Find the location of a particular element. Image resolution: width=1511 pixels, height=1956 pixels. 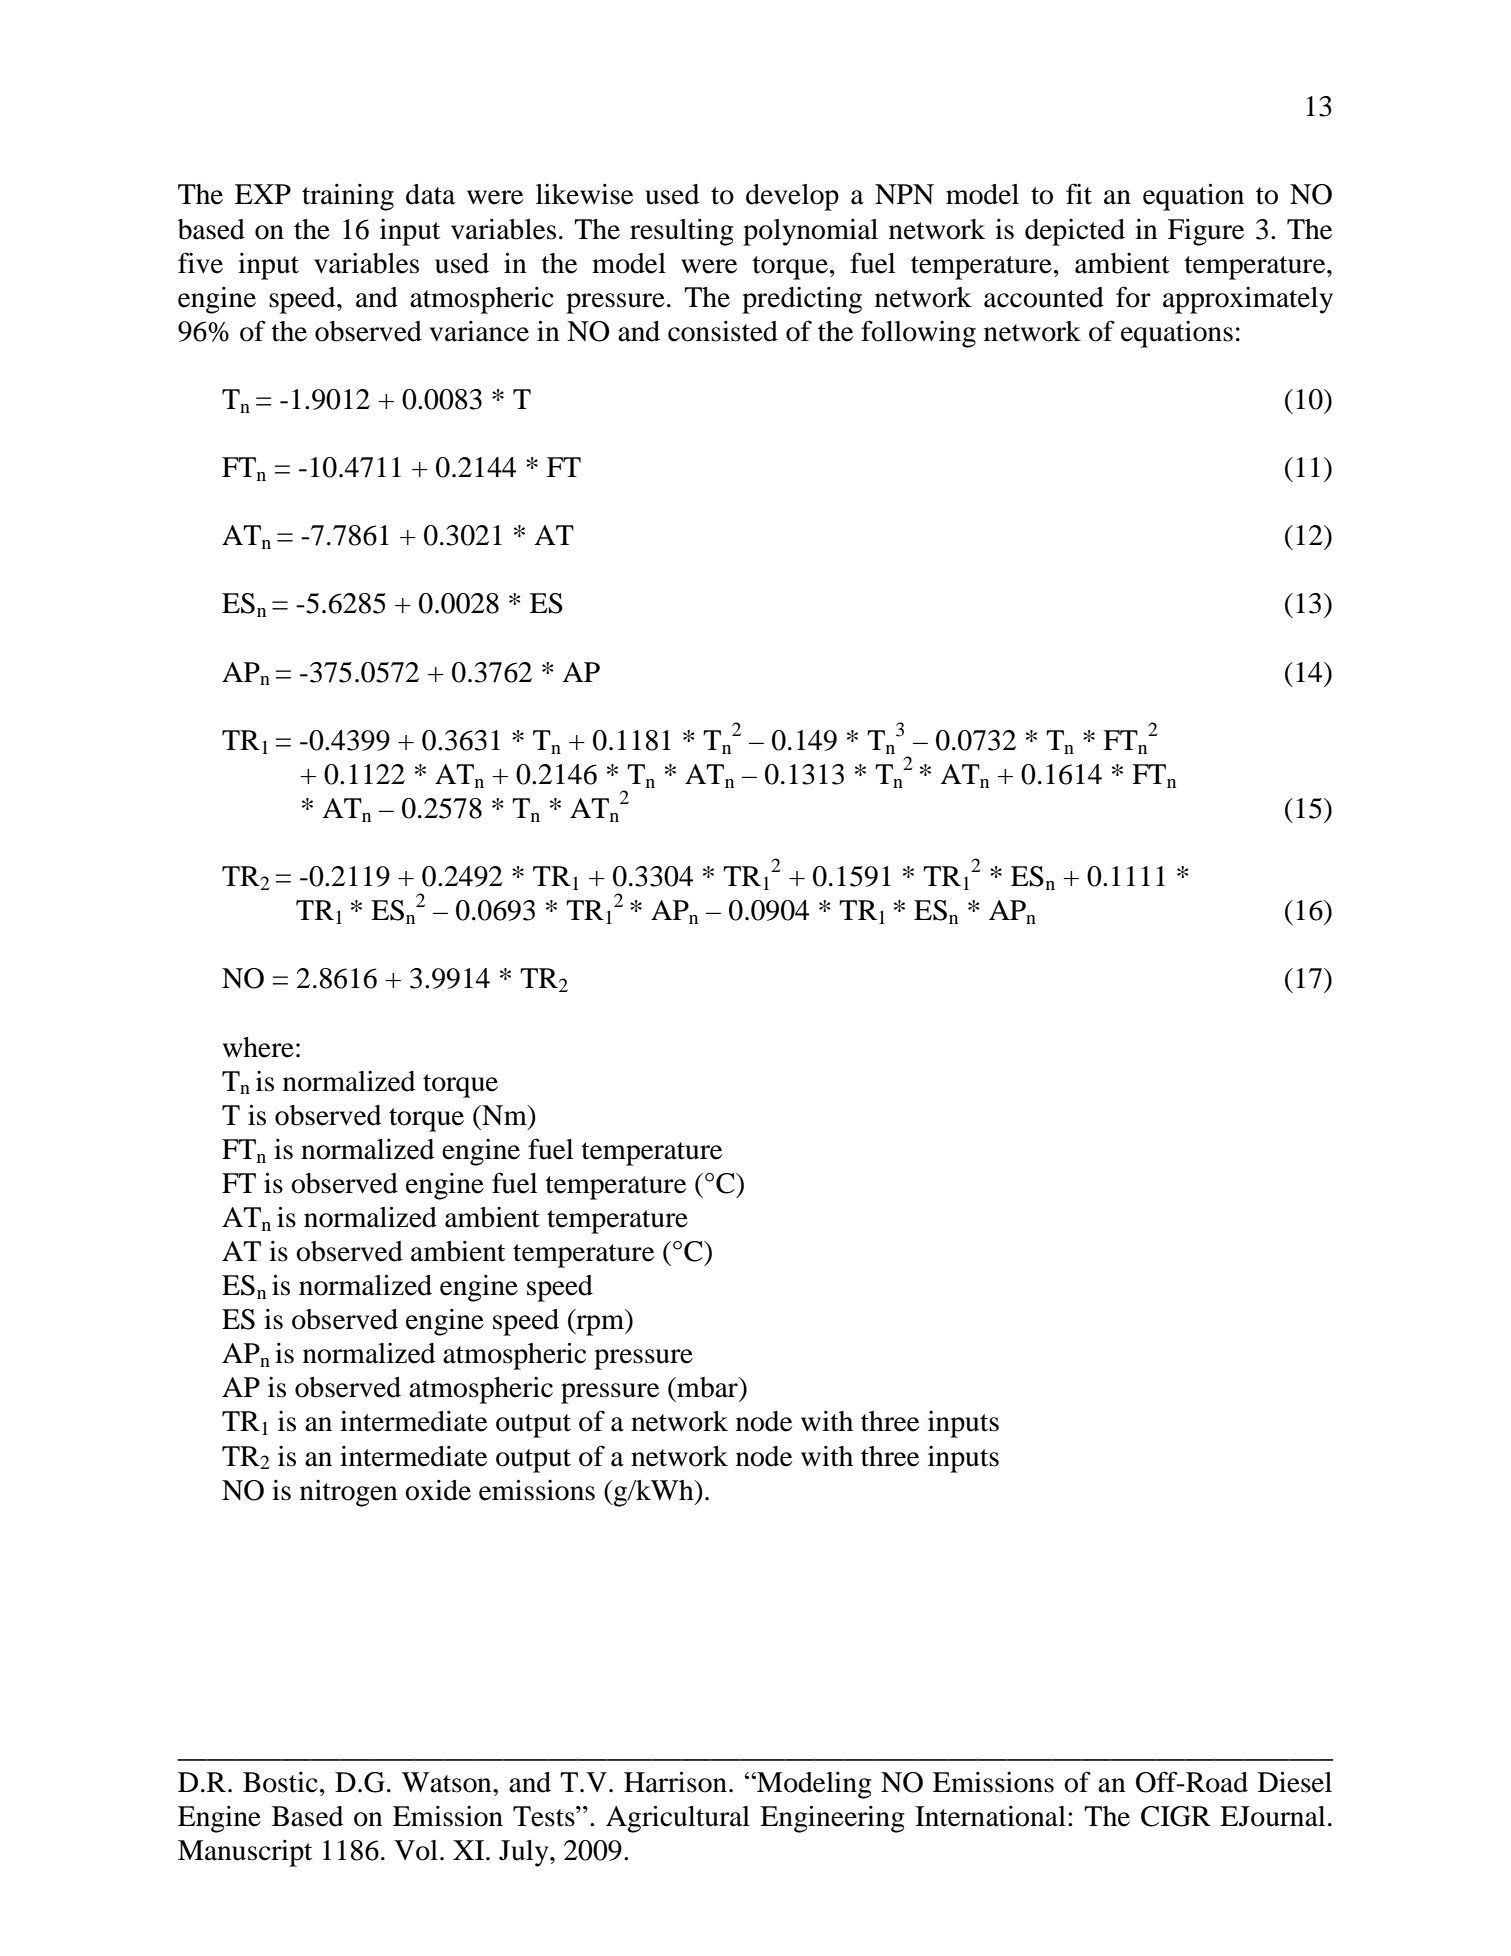

rpm is located at coordinates (600, 1325).
